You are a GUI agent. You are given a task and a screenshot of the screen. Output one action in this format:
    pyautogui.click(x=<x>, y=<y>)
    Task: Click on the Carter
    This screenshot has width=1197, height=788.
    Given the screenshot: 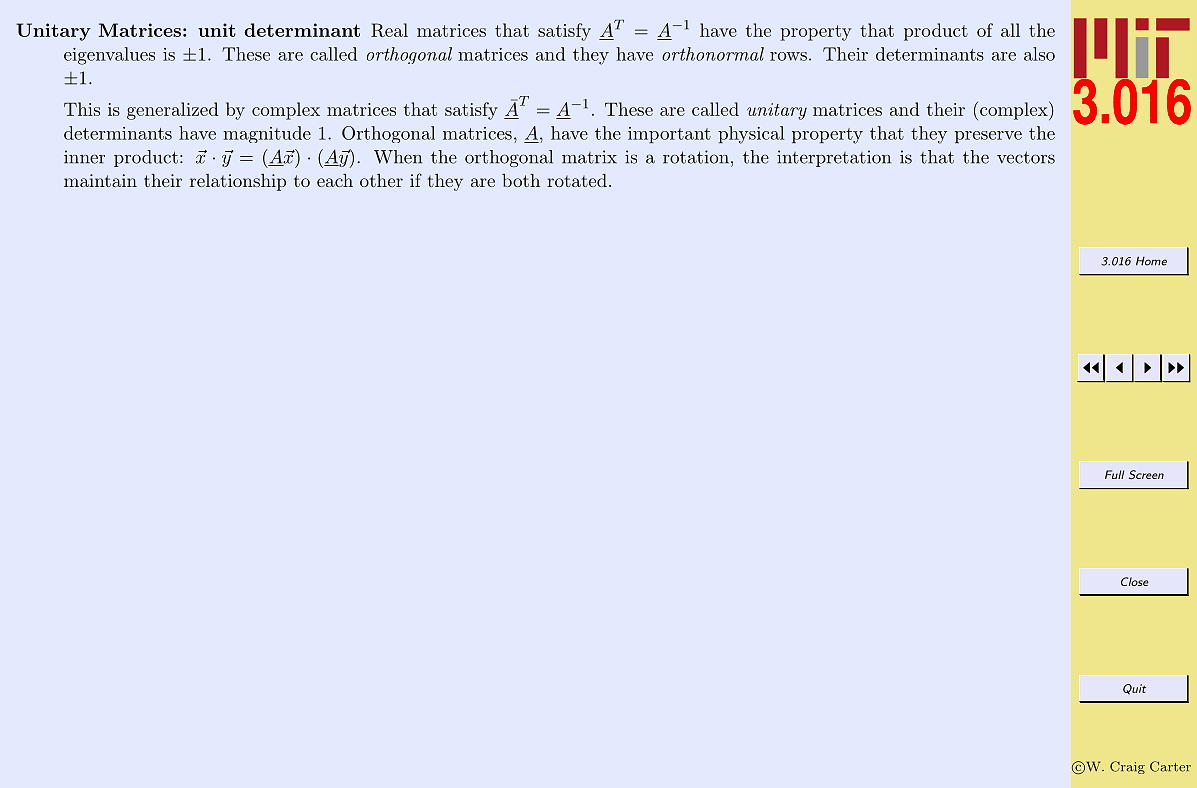 What is the action you would take?
    pyautogui.click(x=1170, y=766)
